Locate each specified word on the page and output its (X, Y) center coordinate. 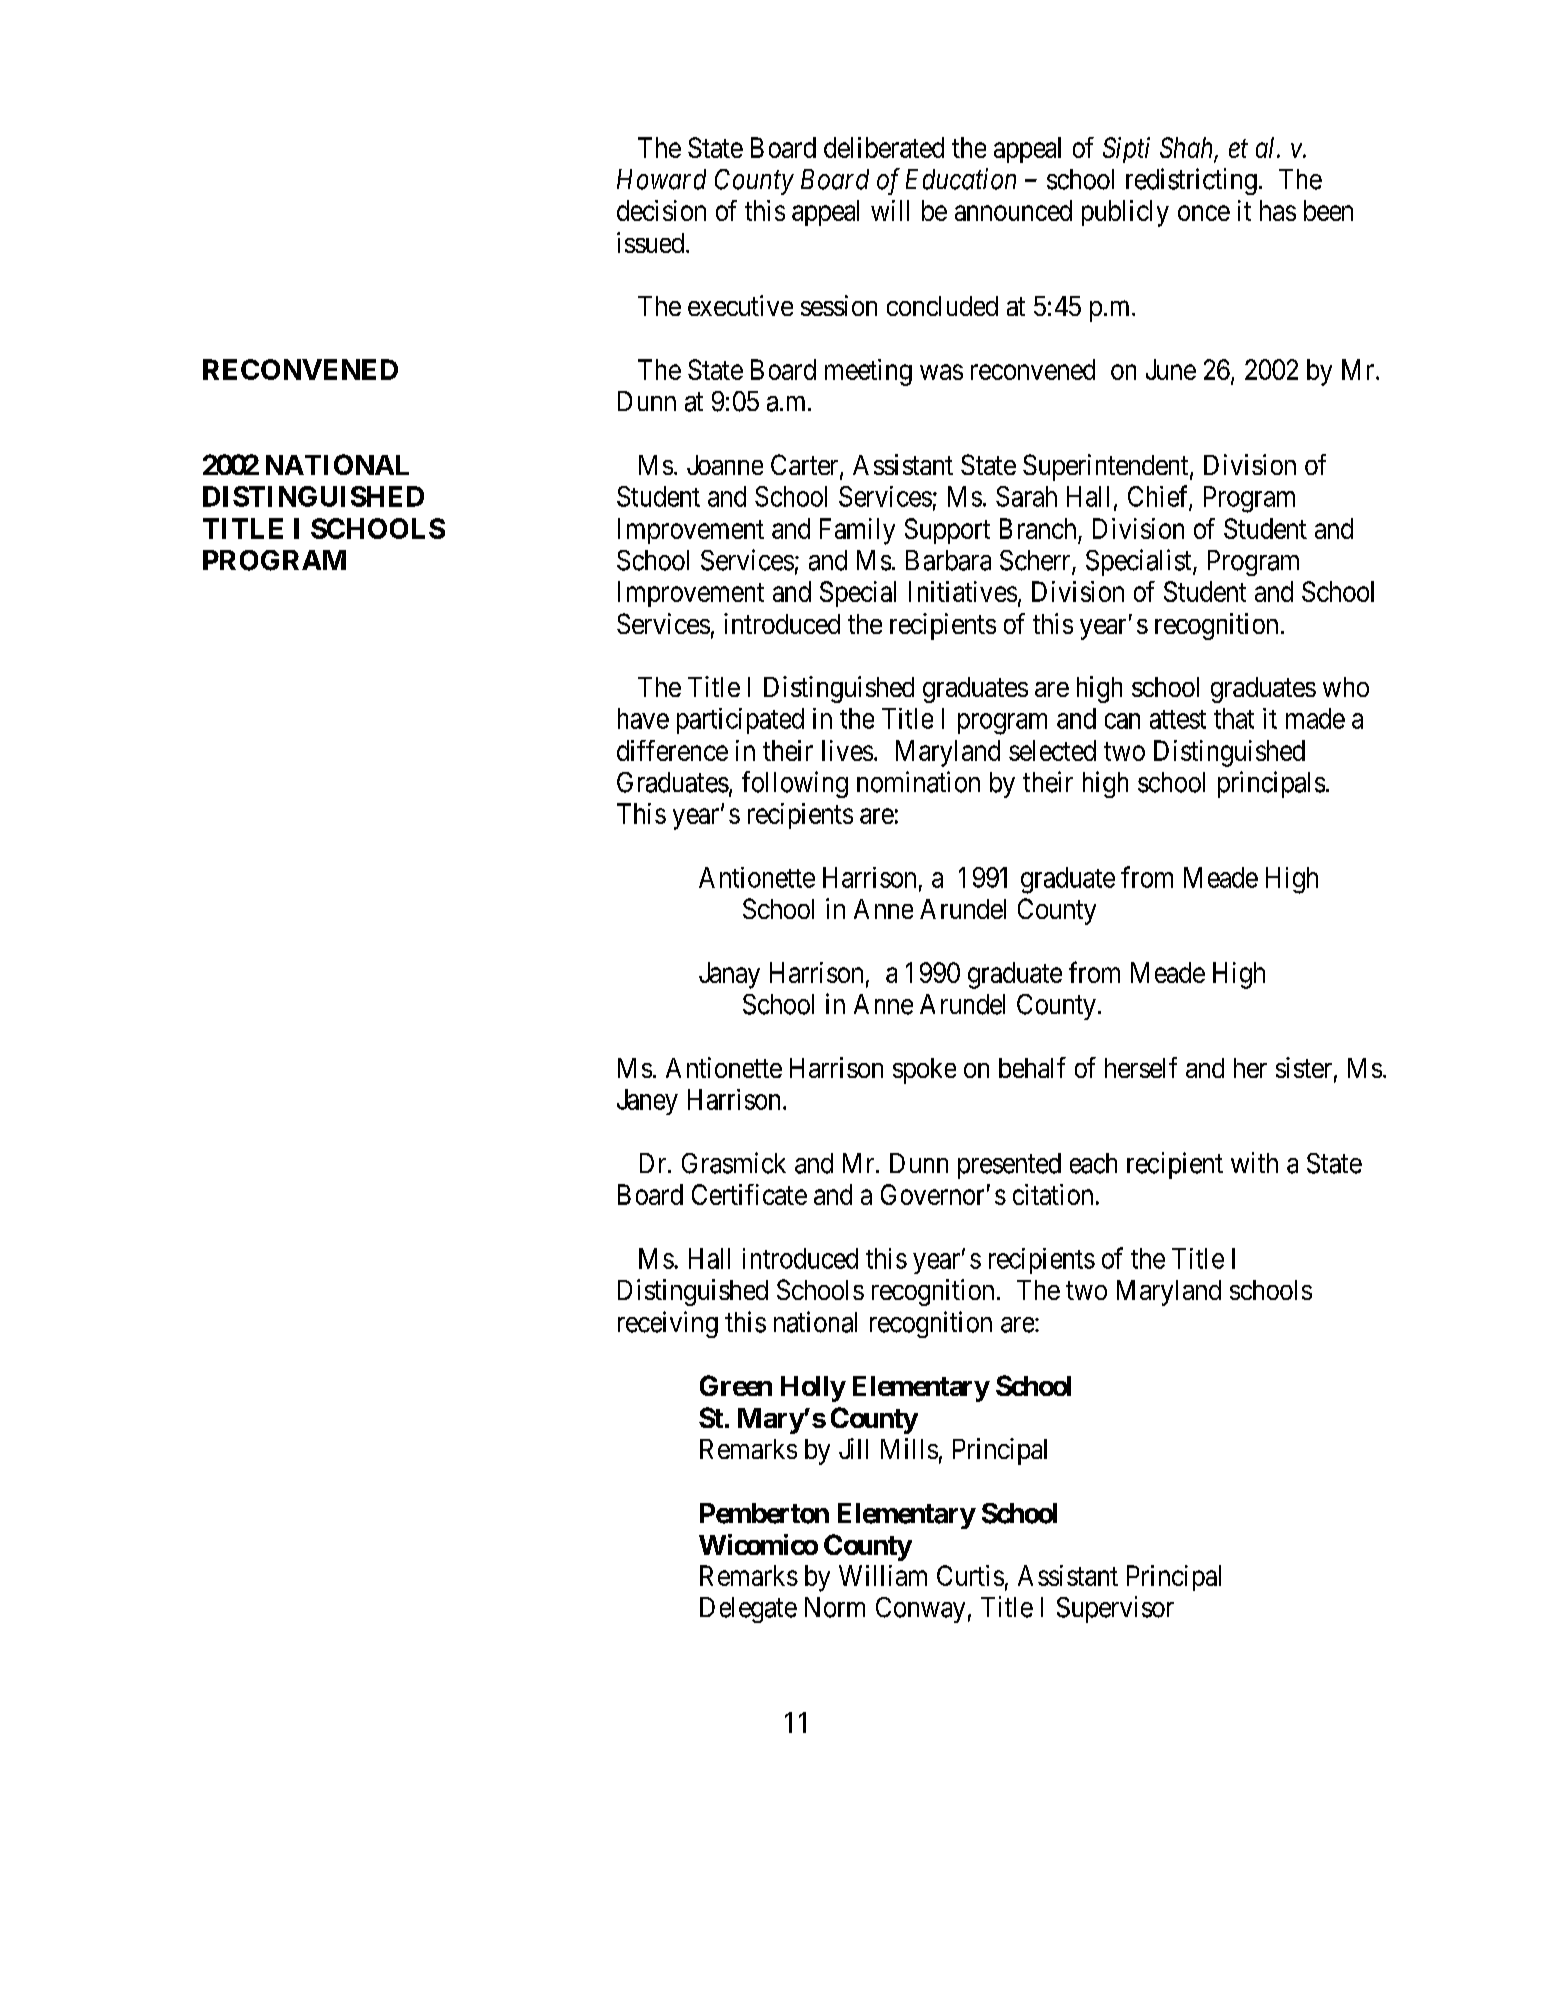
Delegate (748, 1610)
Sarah (1026, 496)
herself (1141, 1067)
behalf (1032, 1067)
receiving (668, 1324)
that (1234, 718)
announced (1013, 210)
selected (1052, 750)
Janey (647, 1102)
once (1204, 213)
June (1171, 369)
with (1254, 1162)
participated (740, 721)
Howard (661, 179)
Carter (806, 466)
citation (1053, 1194)
